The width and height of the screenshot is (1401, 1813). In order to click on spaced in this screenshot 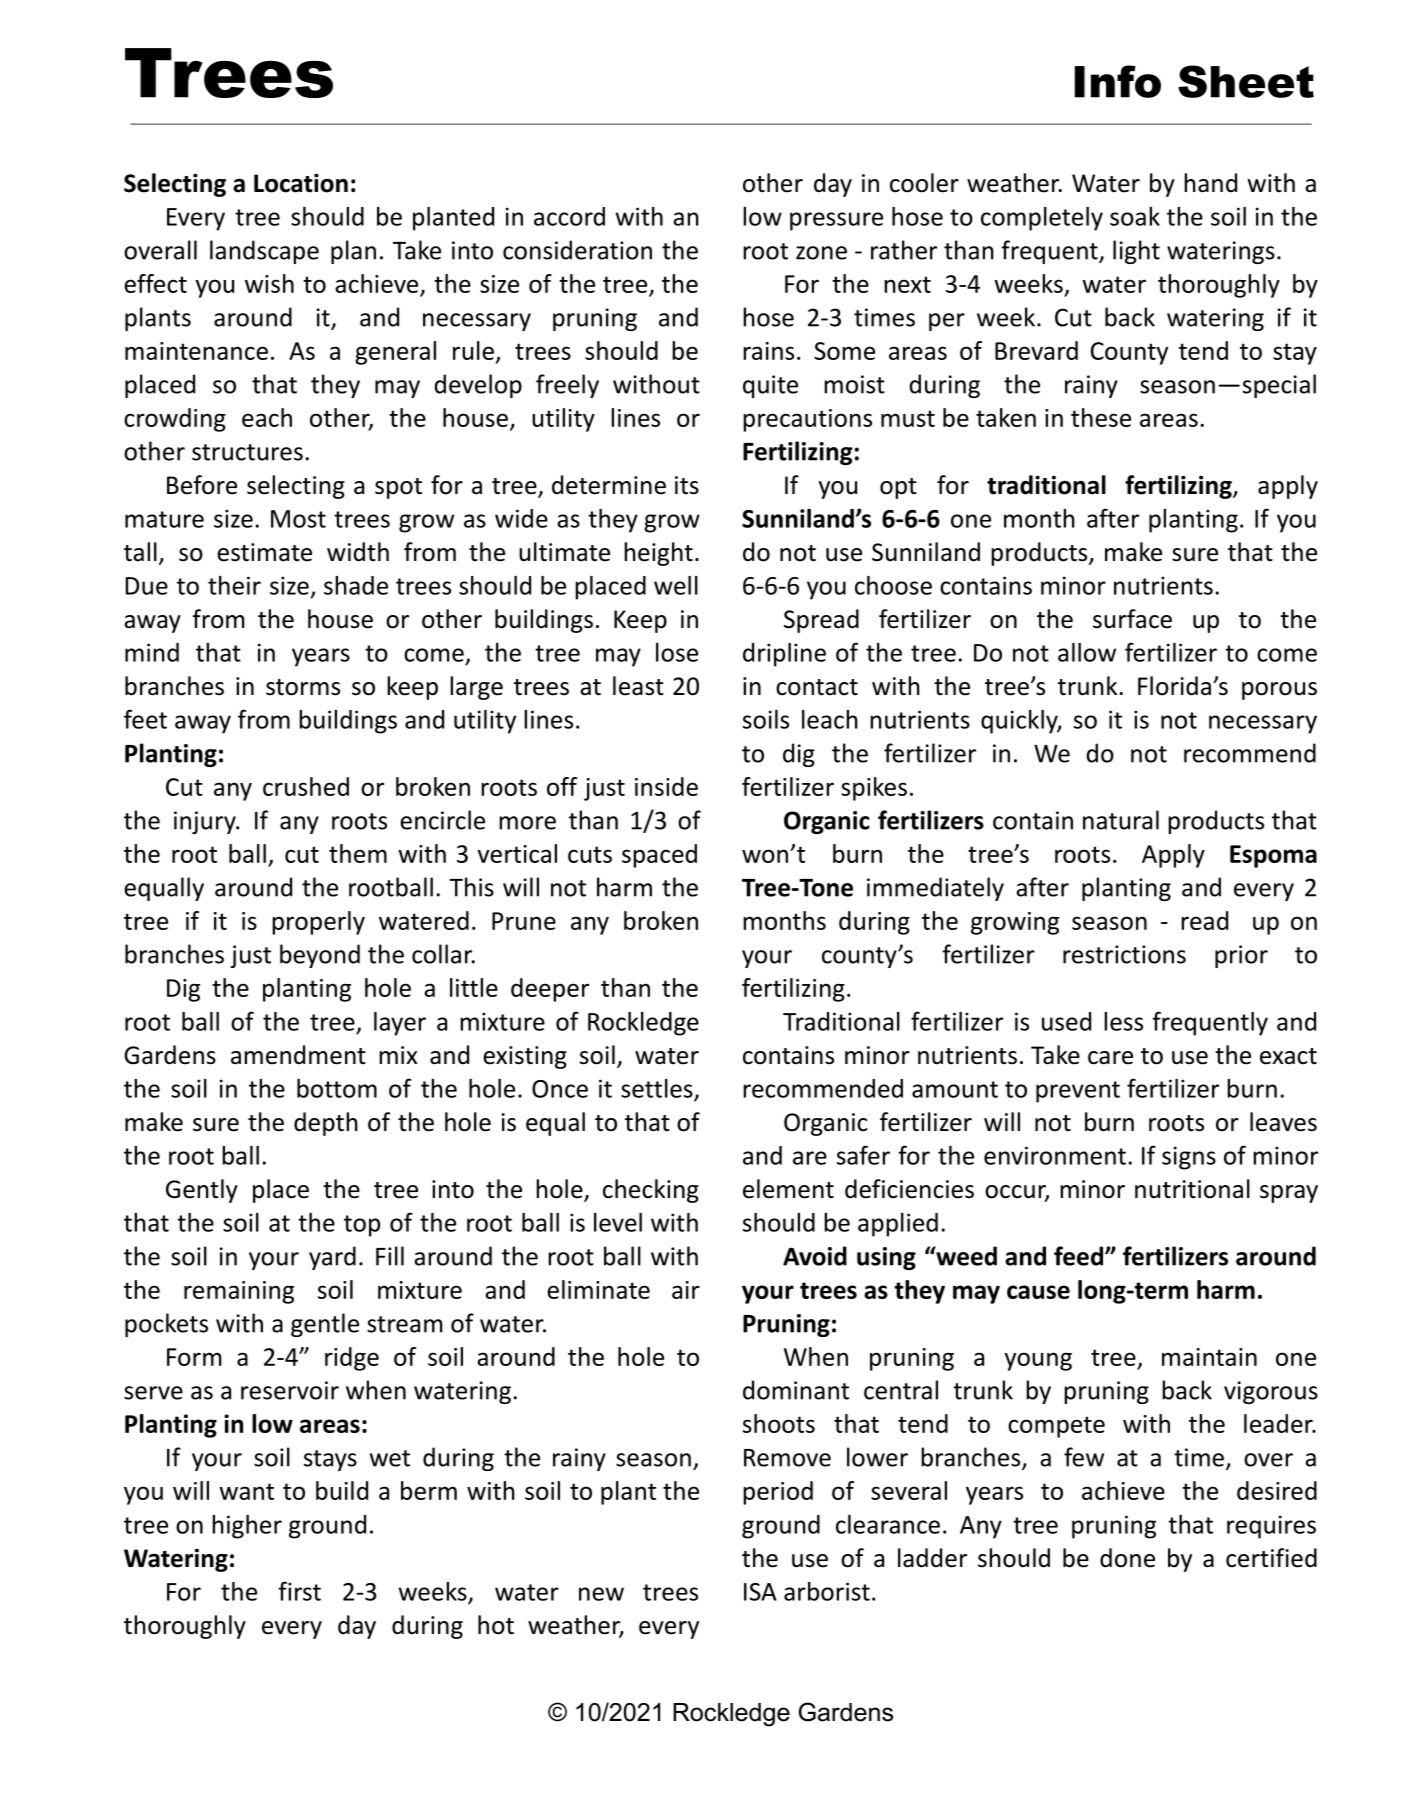, I will do `click(659, 856)`.
